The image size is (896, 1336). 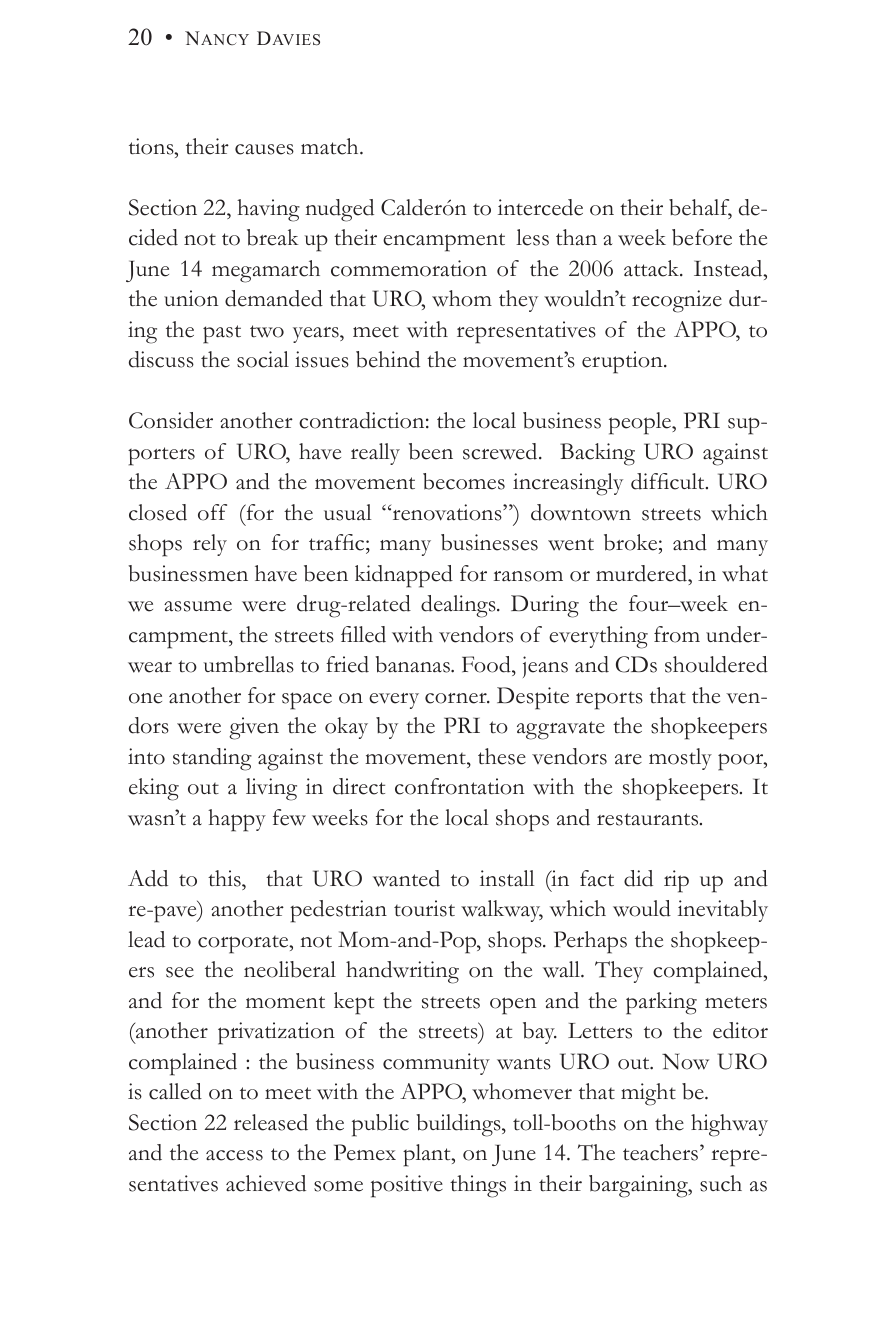 I want to click on screwed, so click(x=501, y=451).
